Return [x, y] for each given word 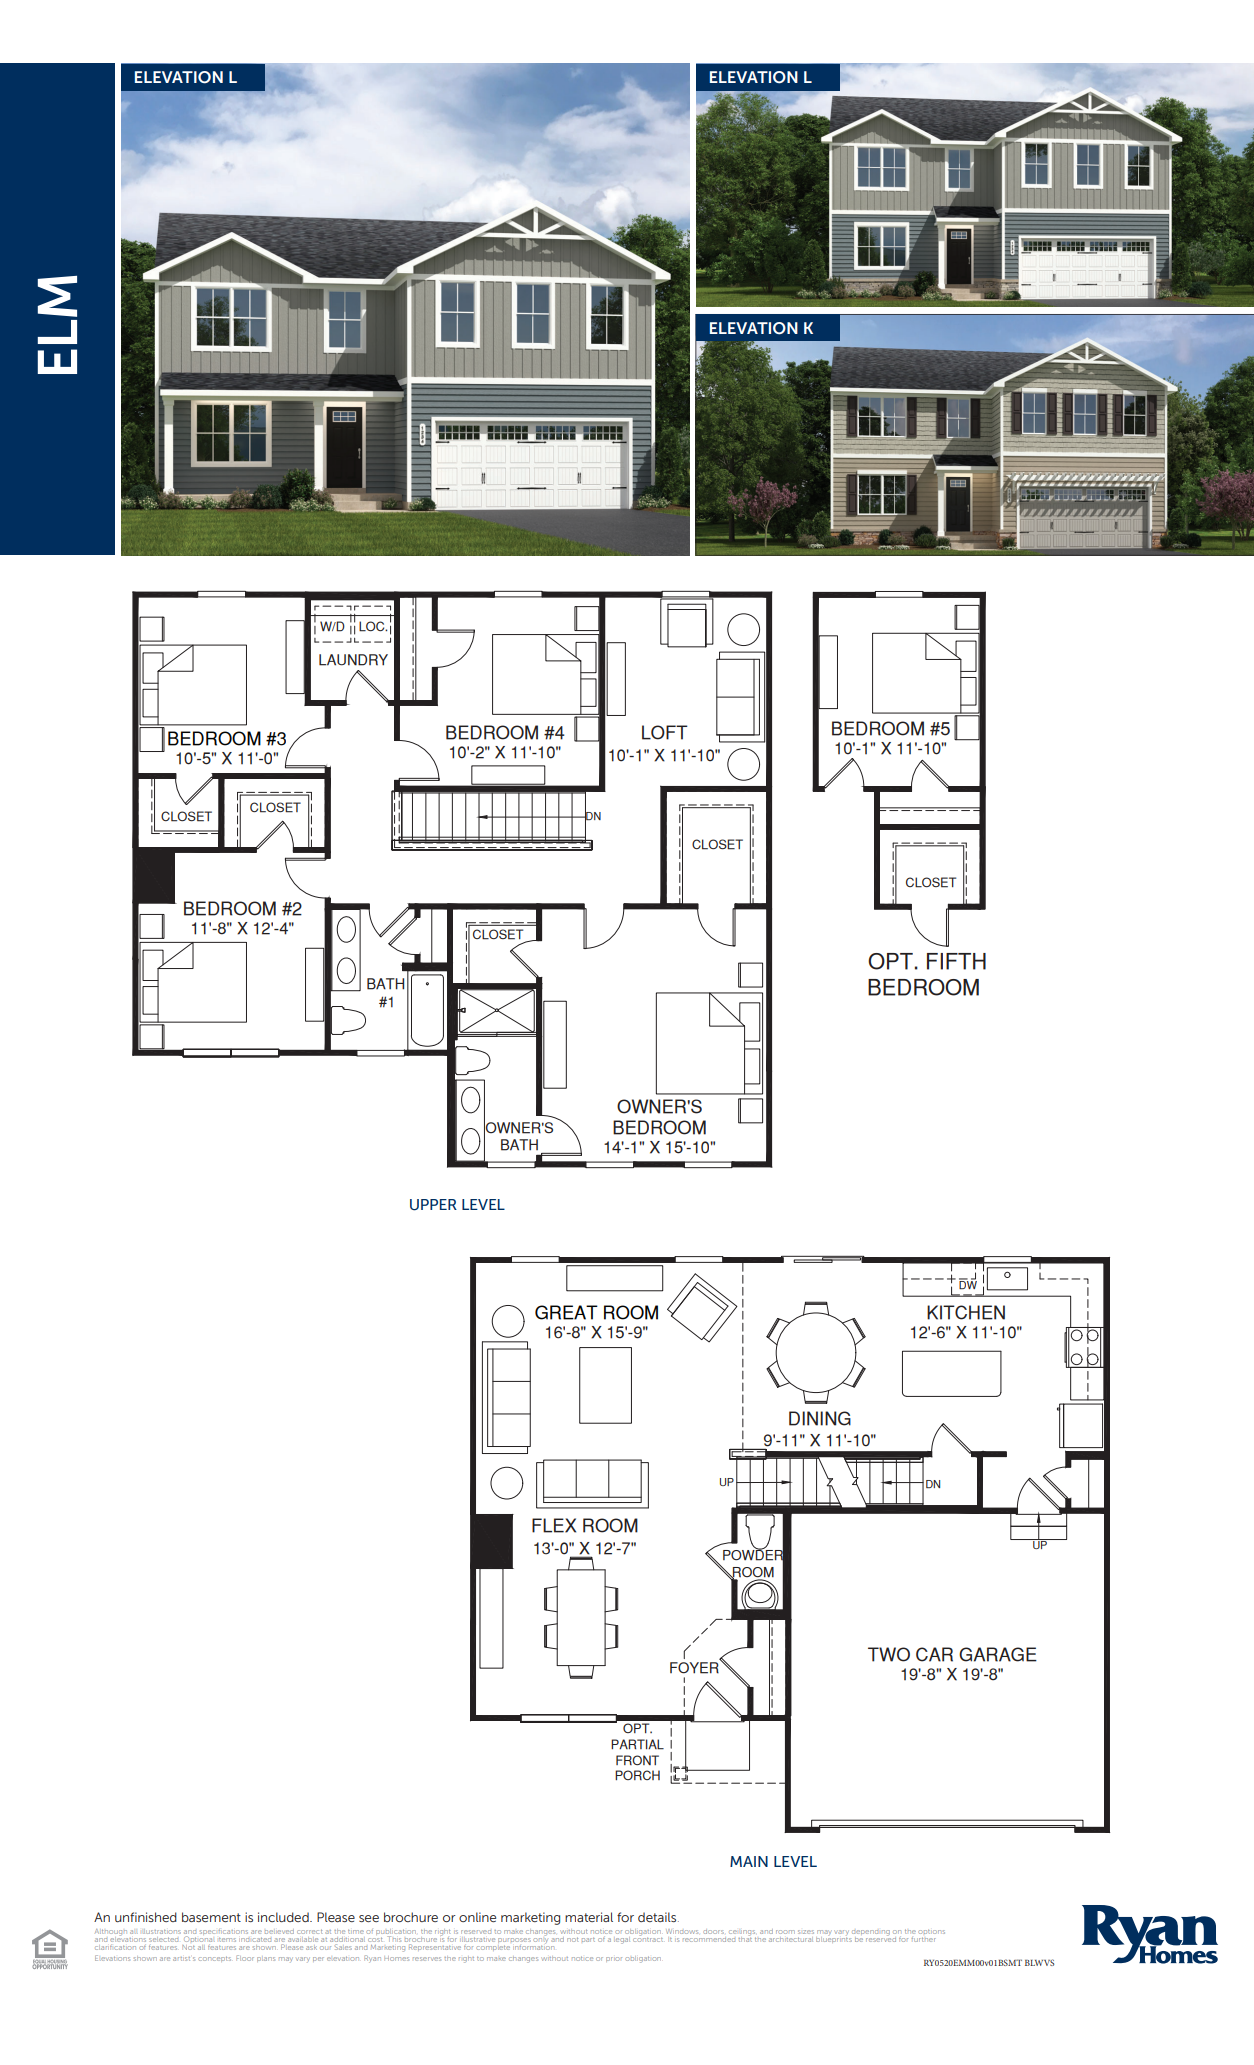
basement [211, 1917]
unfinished [146, 1917]
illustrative [478, 1939]
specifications [224, 1932]
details [658, 1917]
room [785, 1932]
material [589, 1917]
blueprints [834, 1940]
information [533, 1946]
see [369, 1918]
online [477, 1917]
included [284, 1917]
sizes [806, 1932]
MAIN [749, 1861]
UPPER [433, 1205]
